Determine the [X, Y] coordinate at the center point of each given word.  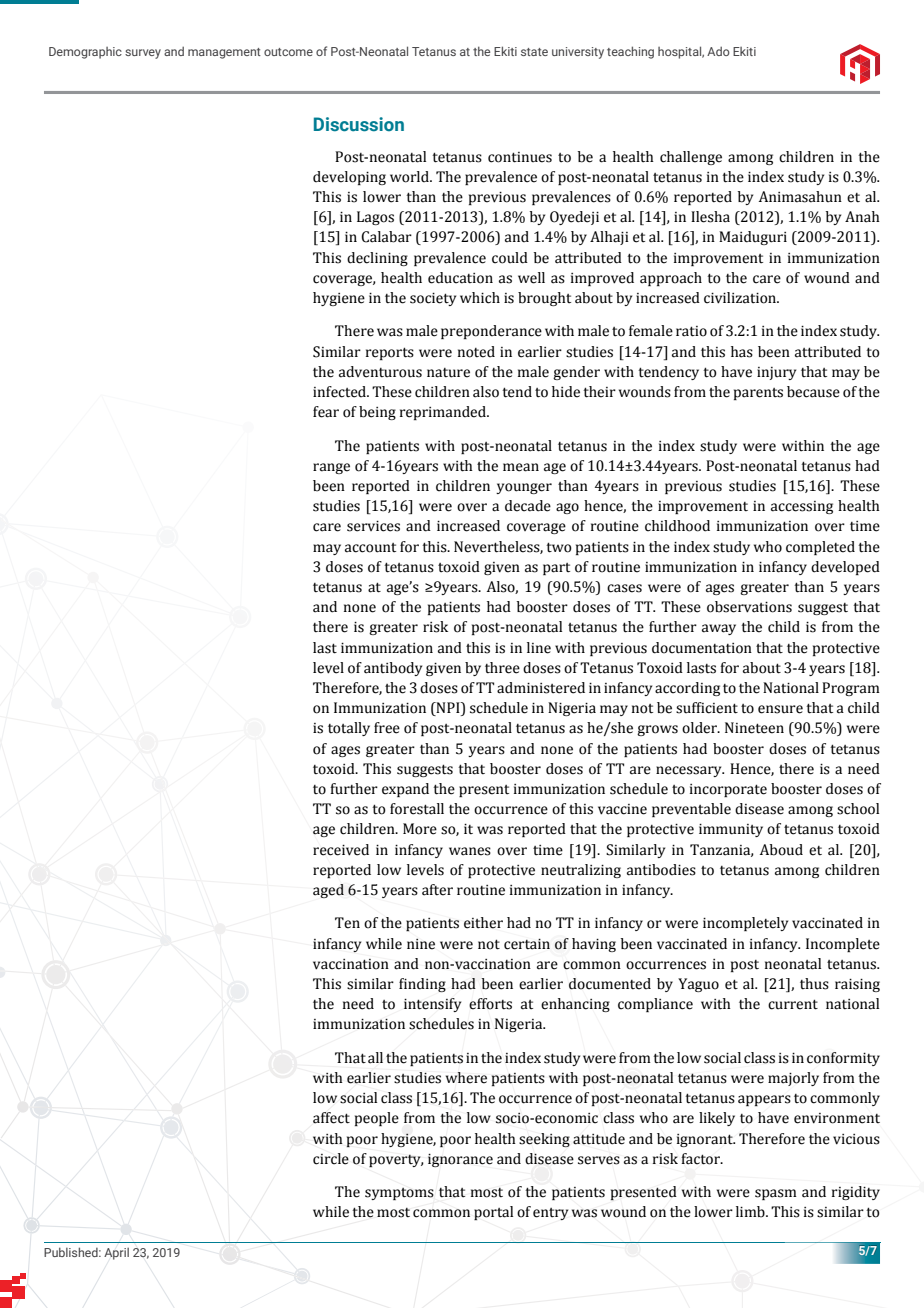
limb [751, 1212]
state [534, 52]
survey [143, 54]
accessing [802, 507]
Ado [718, 51]
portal [493, 1213]
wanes [470, 851]
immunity [731, 830]
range [331, 468]
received [341, 850]
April [116, 1254]
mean [521, 467]
